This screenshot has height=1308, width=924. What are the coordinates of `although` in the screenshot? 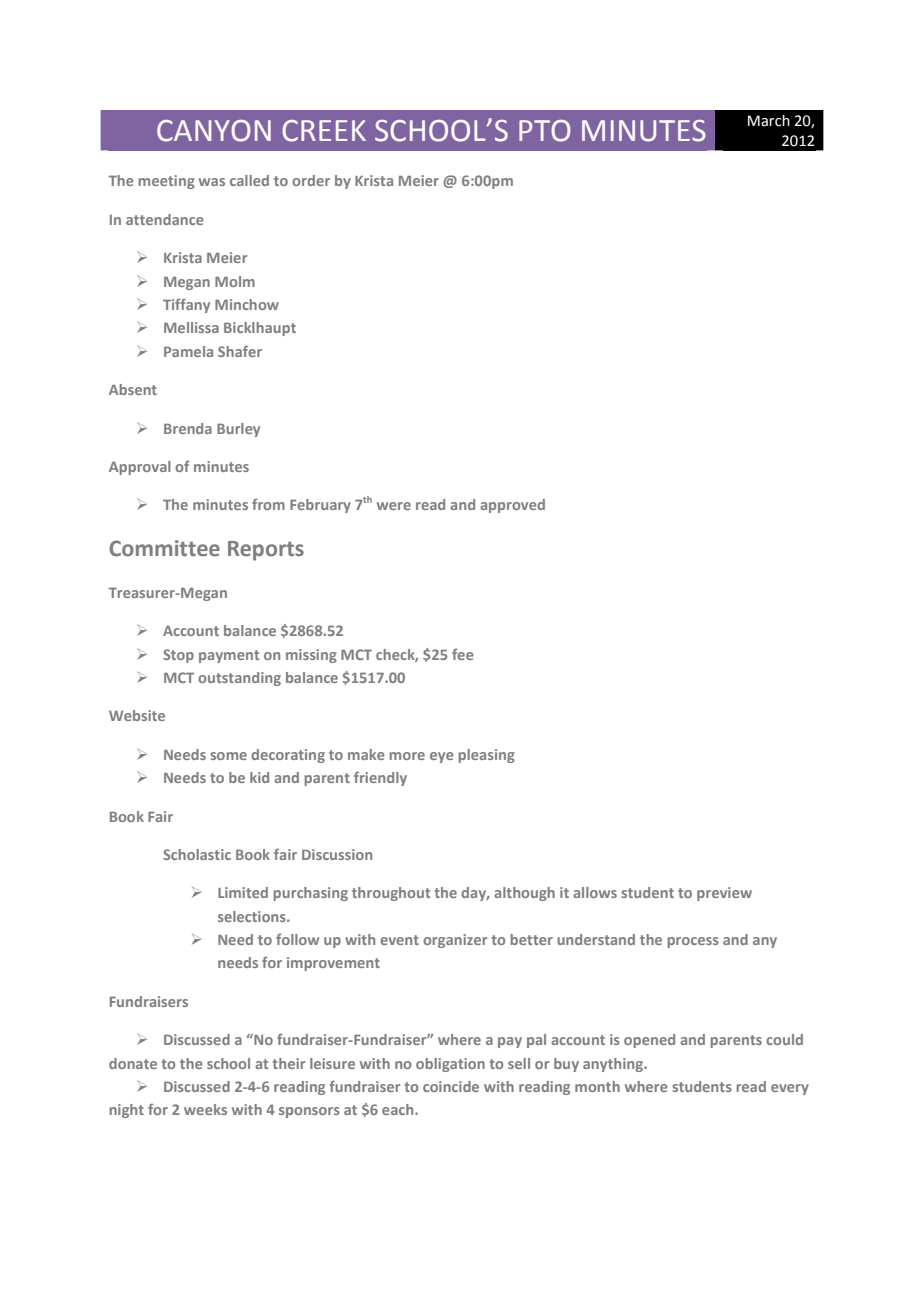 It's located at (524, 894).
